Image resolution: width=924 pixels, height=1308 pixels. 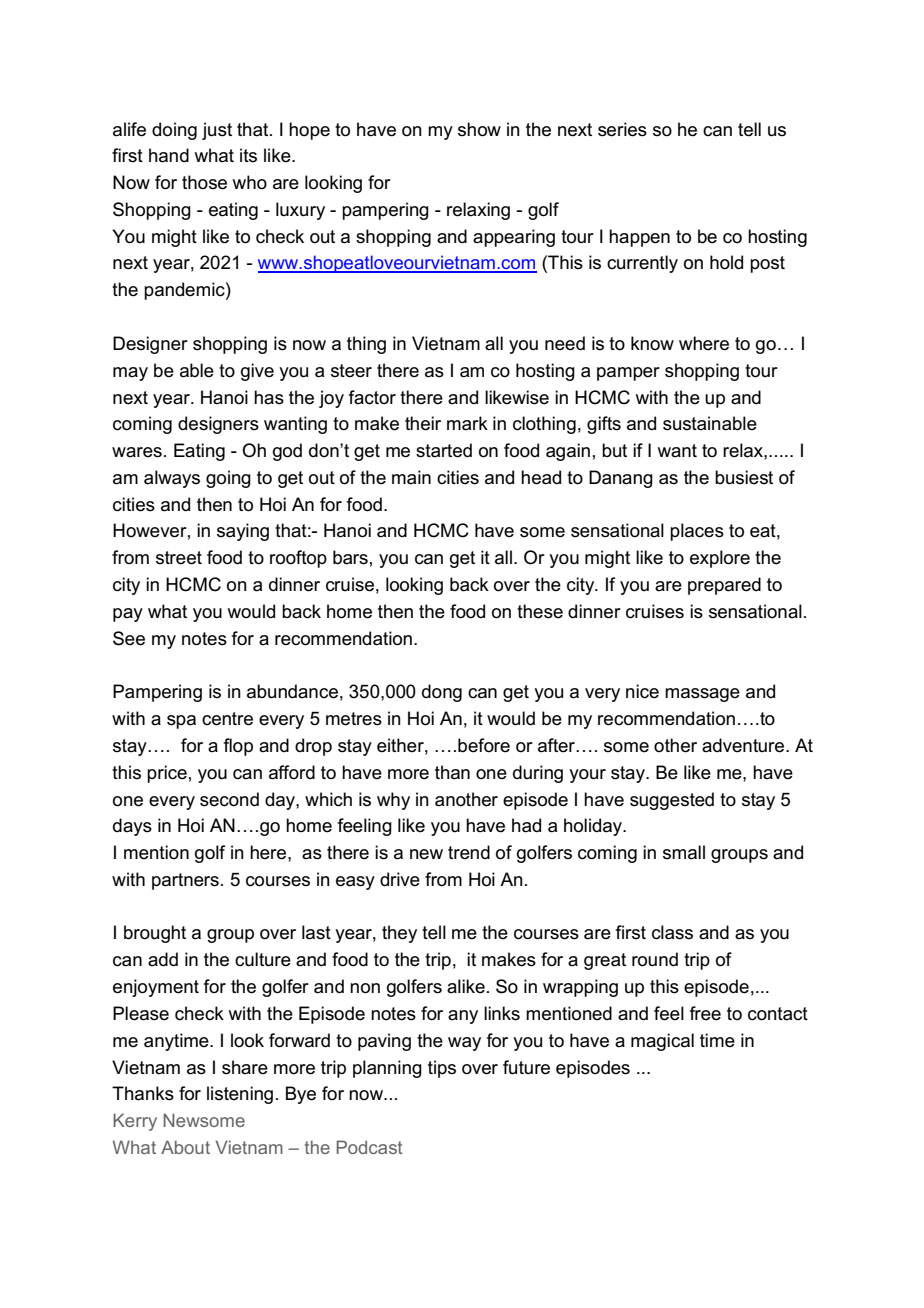 What do you see at coordinates (479, 129) in the document?
I see `show` at bounding box center [479, 129].
